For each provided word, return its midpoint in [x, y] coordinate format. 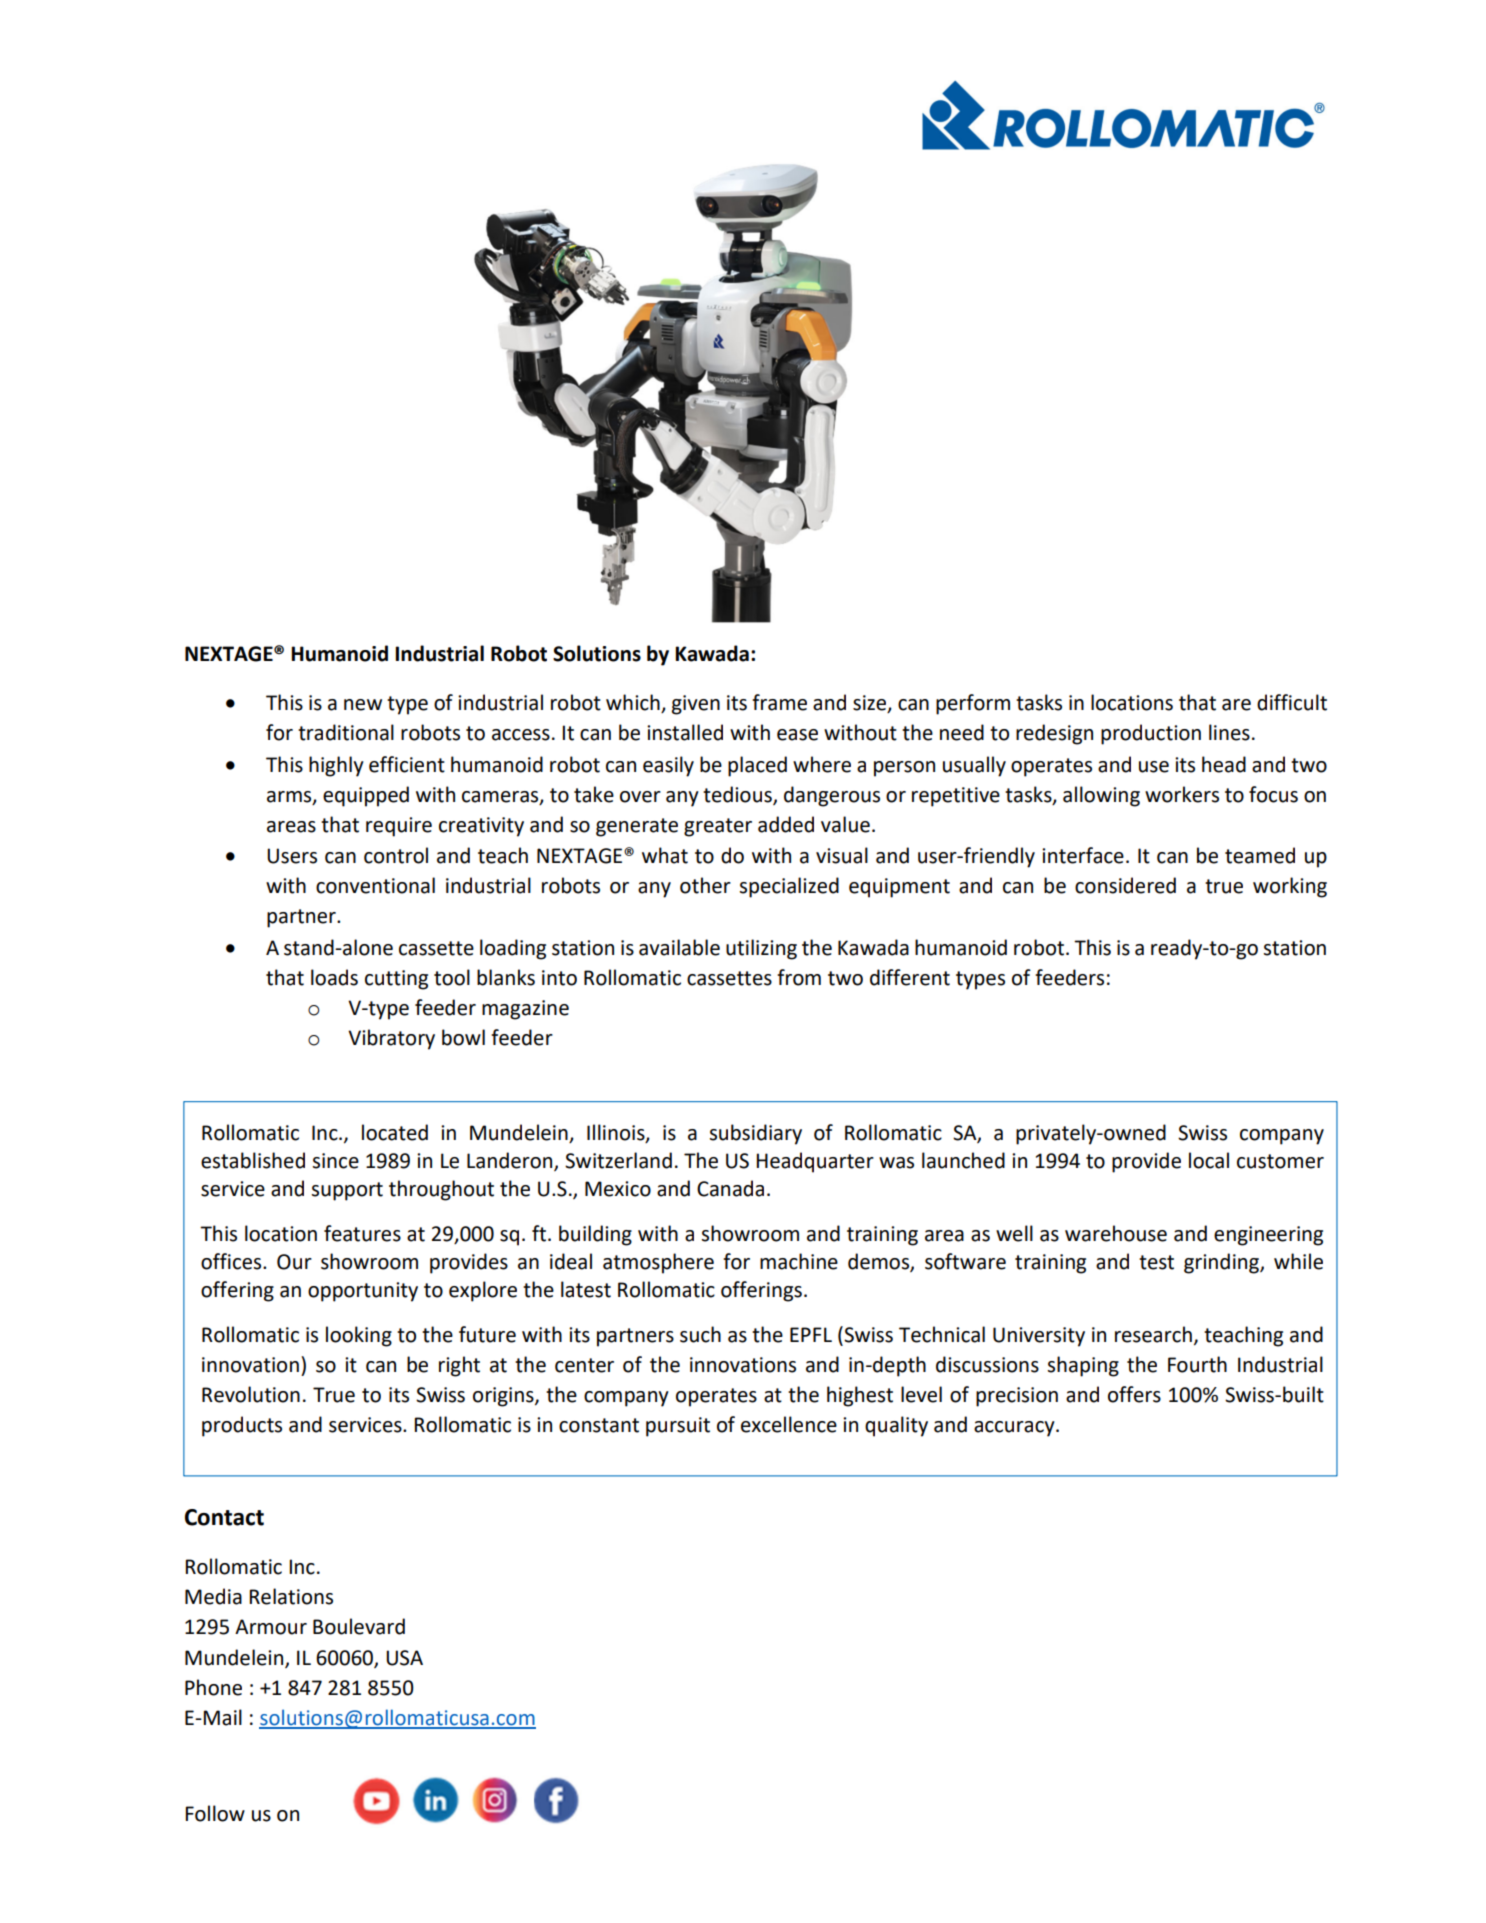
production [1151, 734]
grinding [1222, 1263]
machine [799, 1261]
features [362, 1233]
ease [797, 735]
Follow [215, 1813]
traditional [346, 732]
